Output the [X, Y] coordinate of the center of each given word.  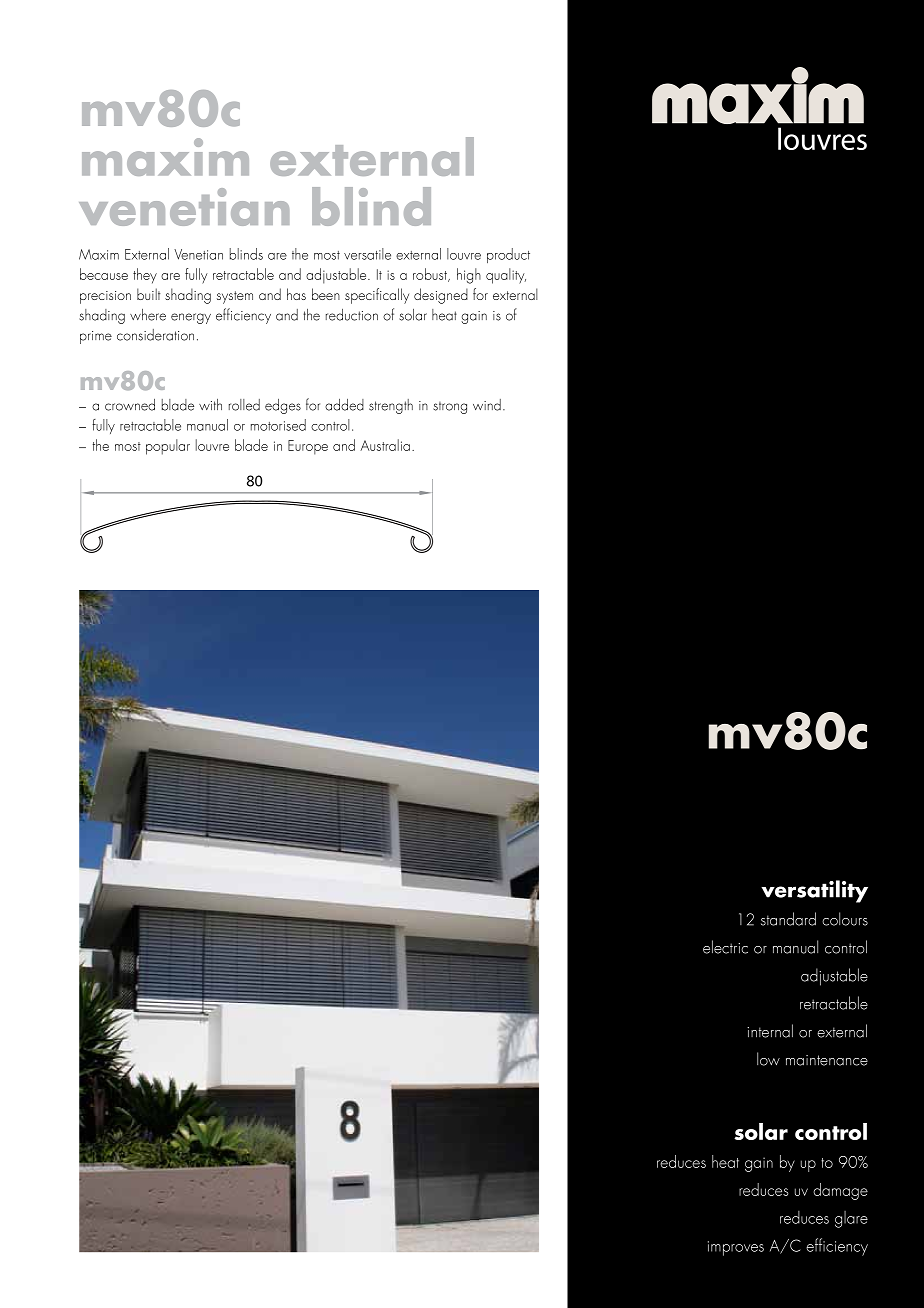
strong [450, 408]
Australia [385, 445]
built [148, 294]
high [469, 276]
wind [487, 405]
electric [725, 947]
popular [168, 447]
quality [506, 276]
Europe [308, 447]
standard [788, 919]
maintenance [827, 1060]
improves [736, 1248]
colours [845, 919]
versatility [814, 891]
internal [770, 1031]
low [768, 1059]
